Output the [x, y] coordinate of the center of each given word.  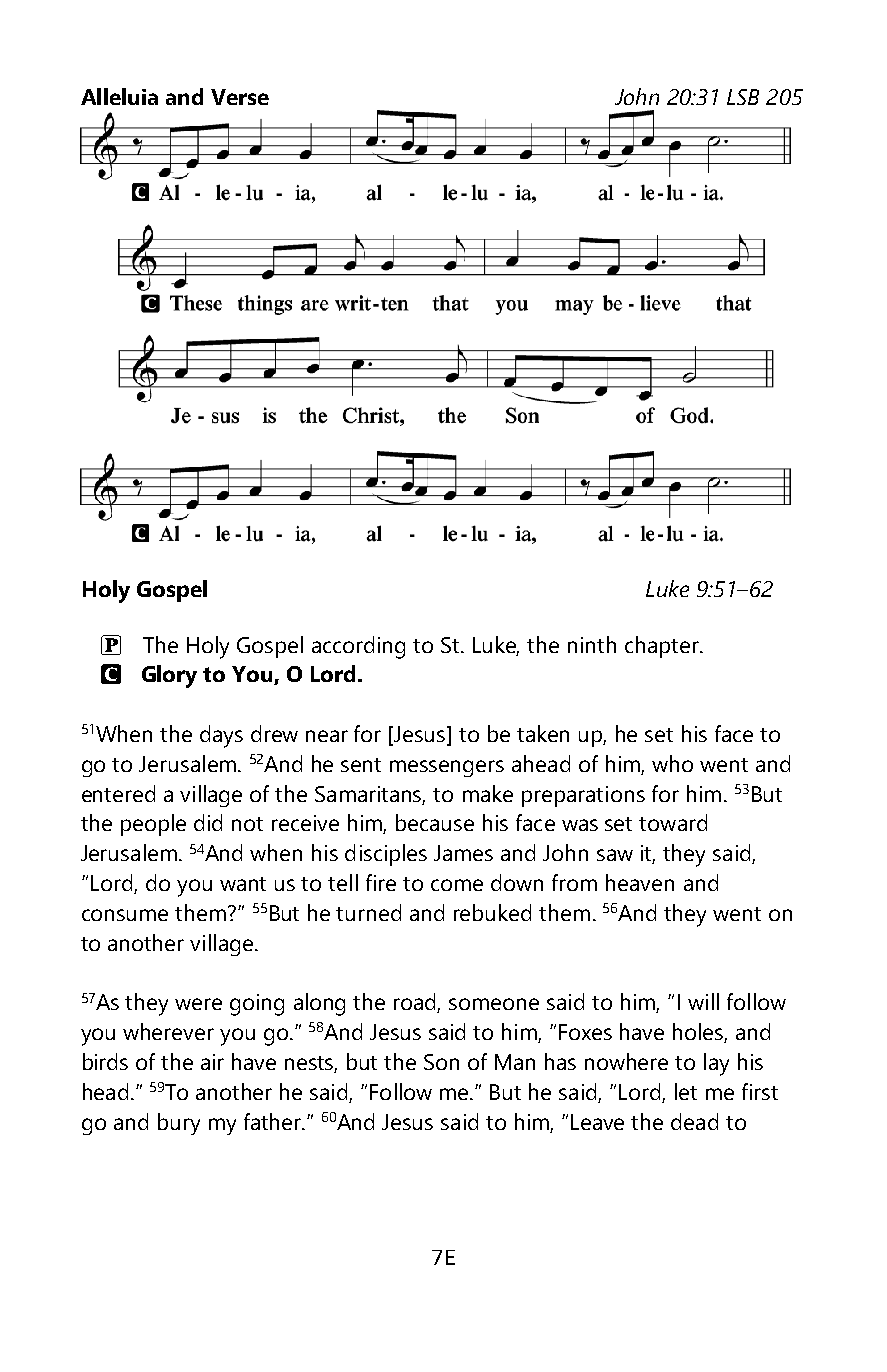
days [221, 736]
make [488, 793]
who [672, 763]
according [358, 647]
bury [179, 1124]
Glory [169, 676]
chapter [663, 647]
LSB [743, 97]
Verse [240, 97]
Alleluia [119, 96]
